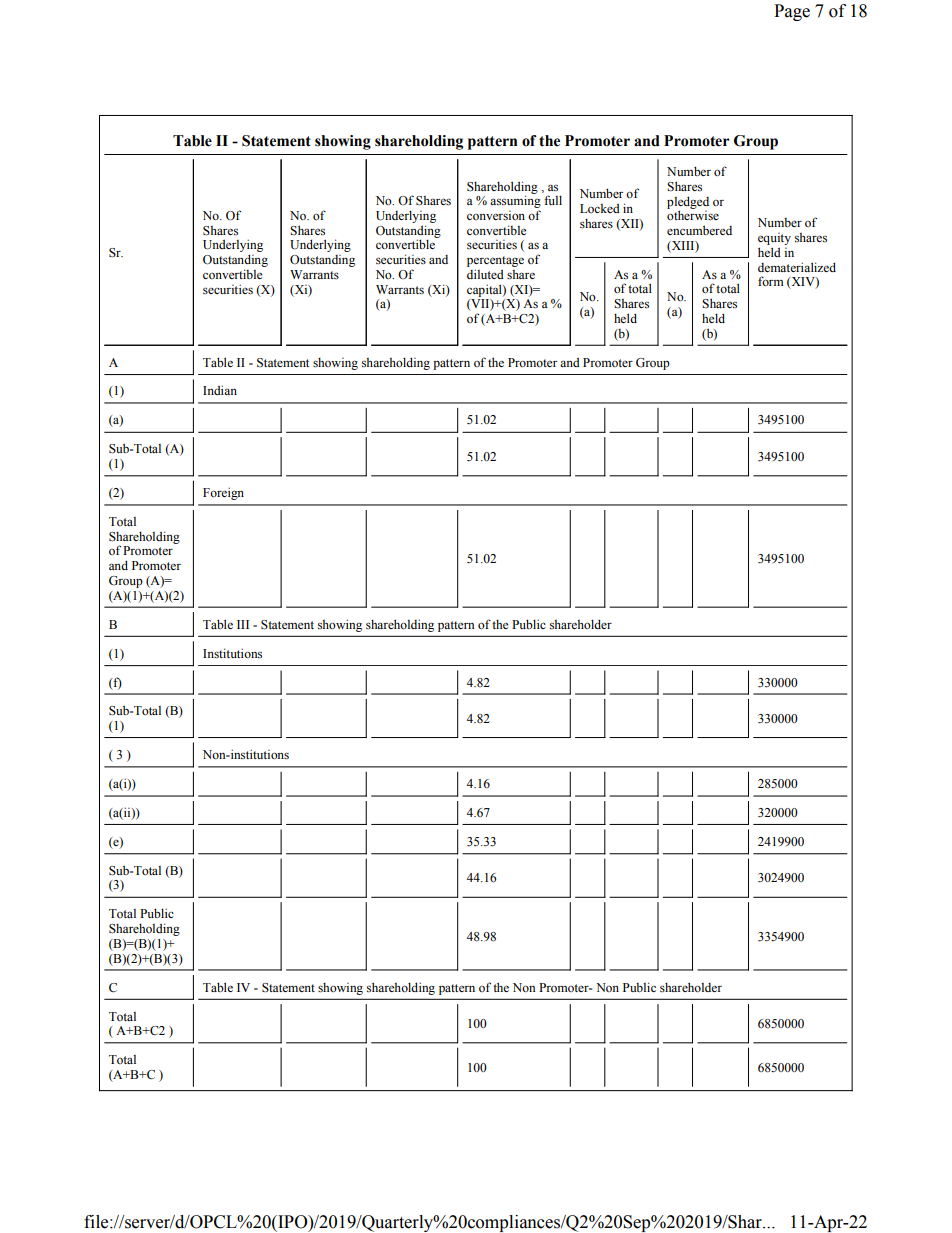 Image resolution: width=952 pixels, height=1233 pixels. Describe the element at coordinates (688, 203) in the document. I see `pledged` at that location.
